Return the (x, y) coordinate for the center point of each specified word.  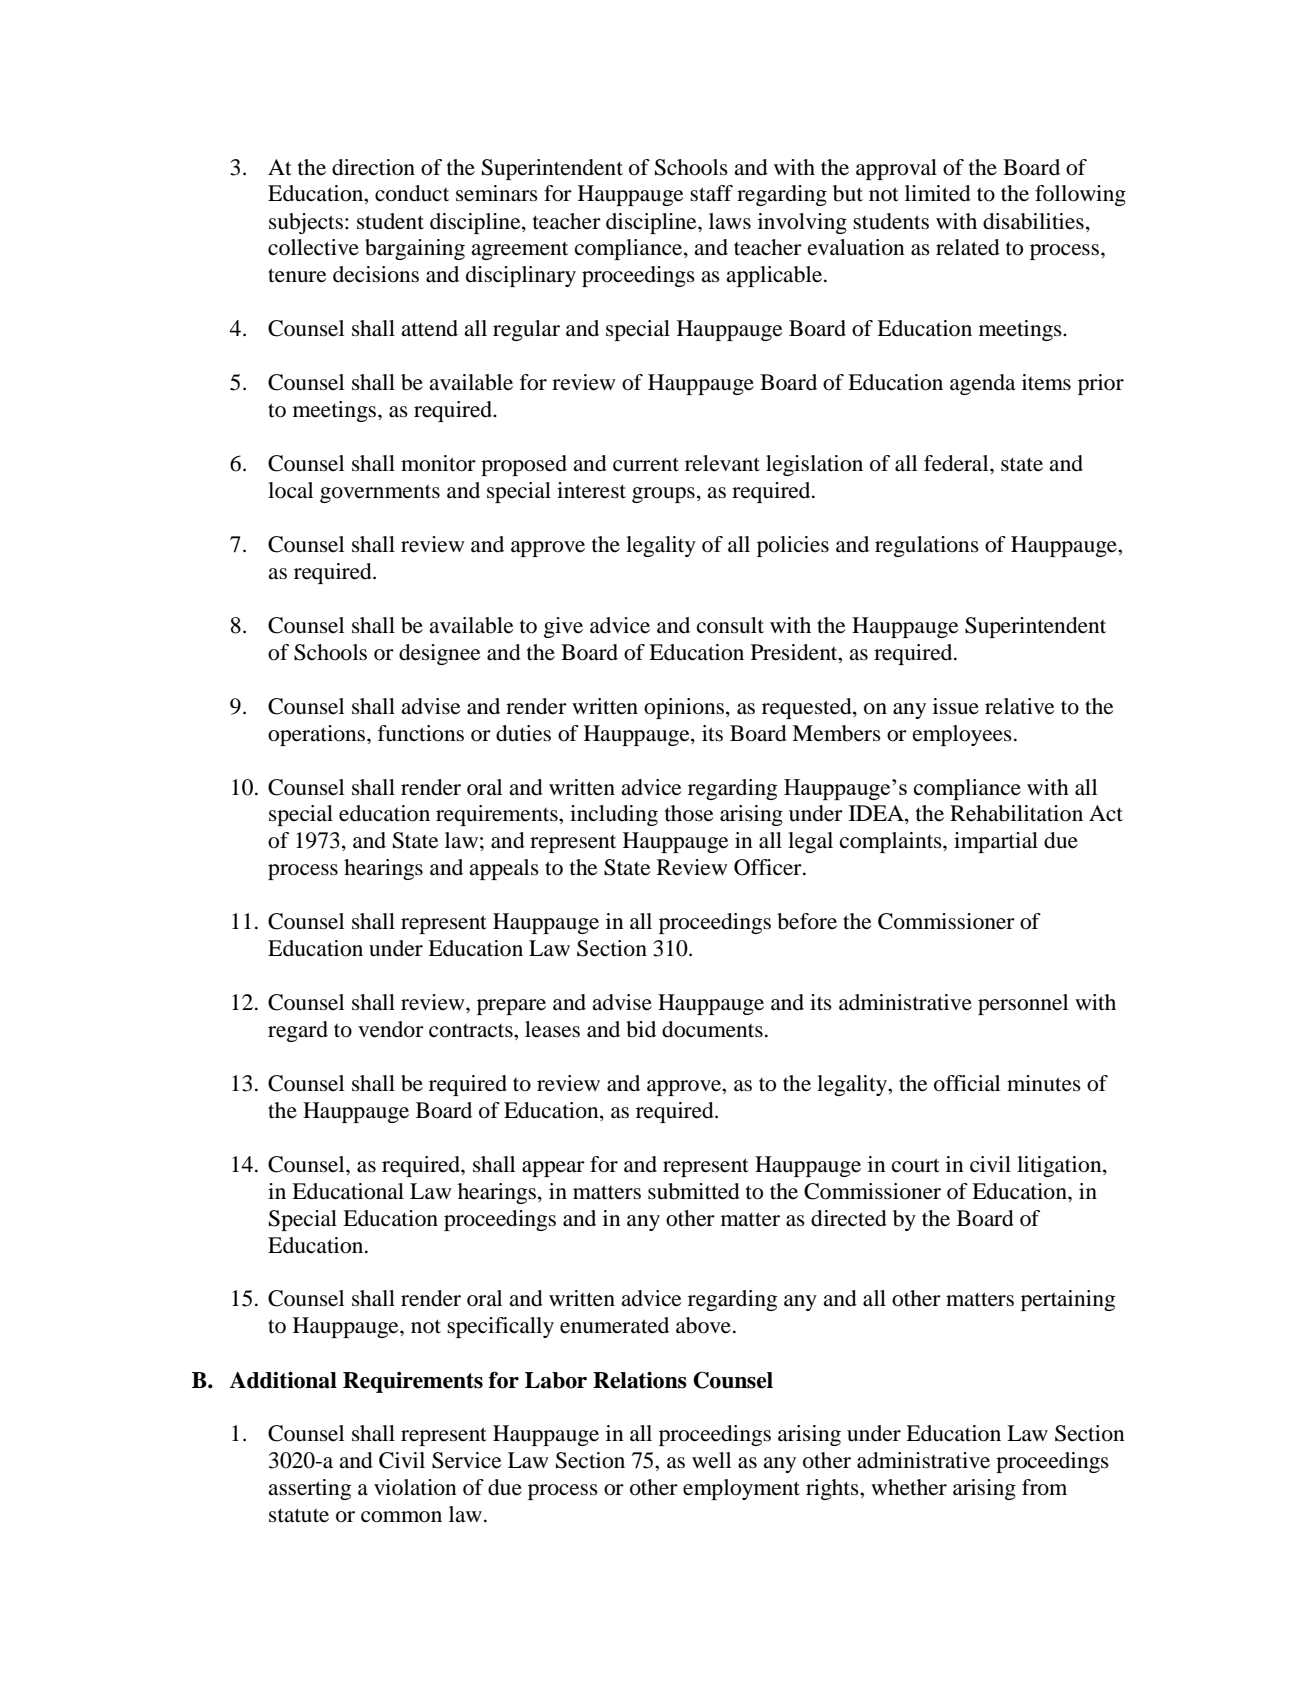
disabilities (1033, 221)
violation (415, 1487)
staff (711, 193)
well (711, 1460)
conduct (412, 193)
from (1044, 1487)
